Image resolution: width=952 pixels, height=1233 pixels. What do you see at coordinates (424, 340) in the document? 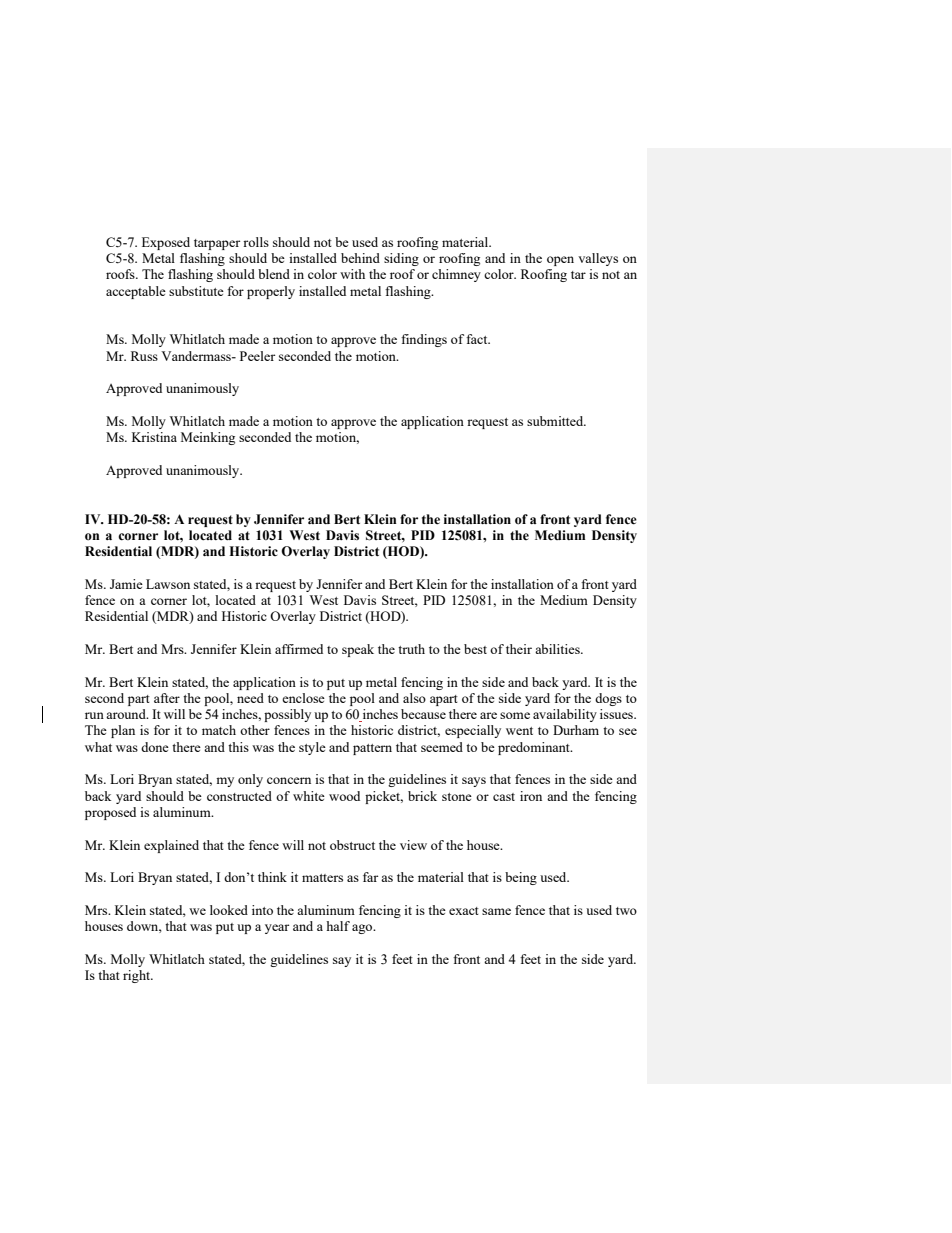
I see `findings` at bounding box center [424, 340].
